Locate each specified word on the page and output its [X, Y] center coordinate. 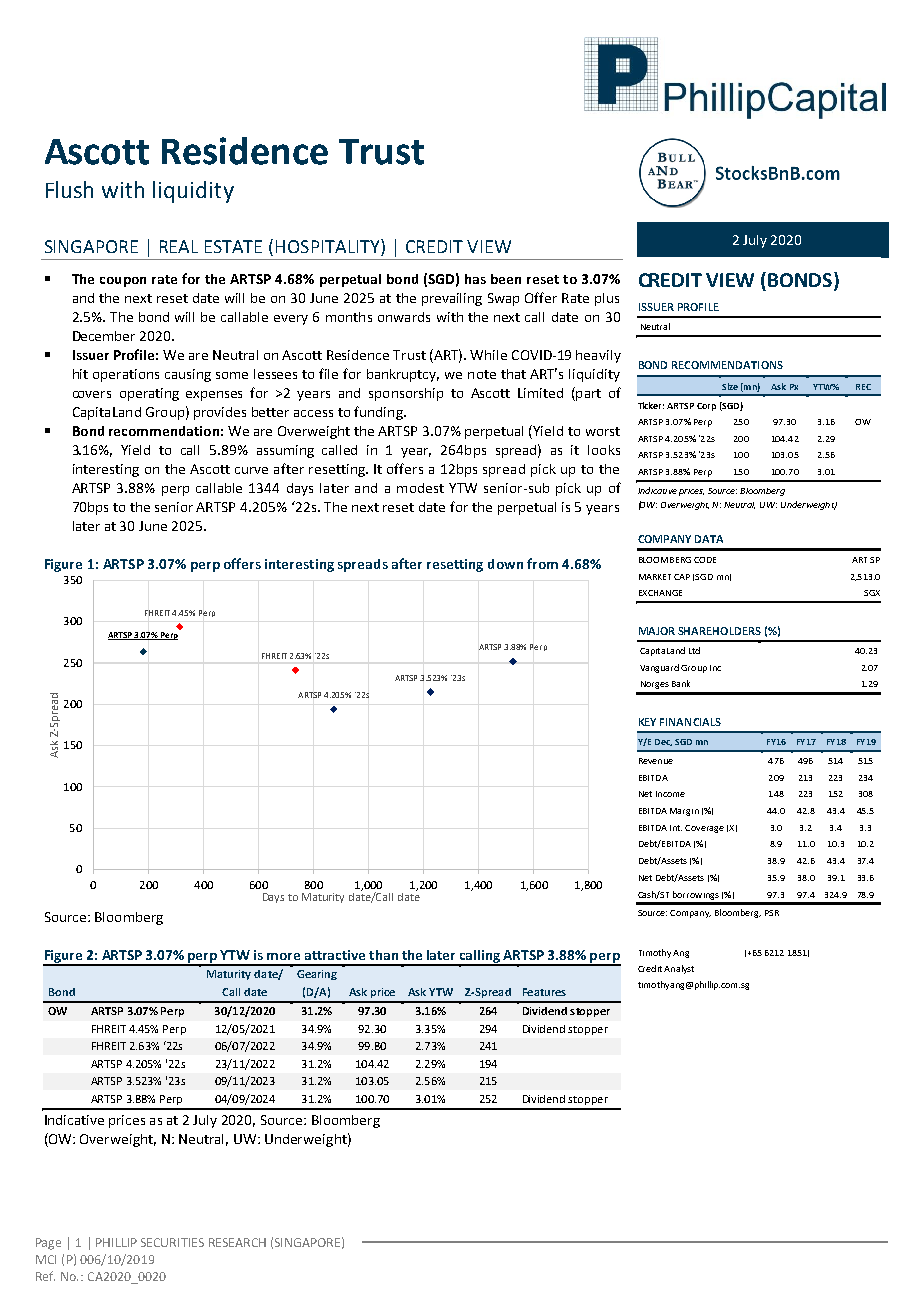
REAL [179, 246]
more [283, 956]
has [475, 279]
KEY [647, 722]
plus [607, 299]
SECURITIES [172, 1242]
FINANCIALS [690, 722]
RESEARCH [237, 1242]
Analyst [679, 969]
